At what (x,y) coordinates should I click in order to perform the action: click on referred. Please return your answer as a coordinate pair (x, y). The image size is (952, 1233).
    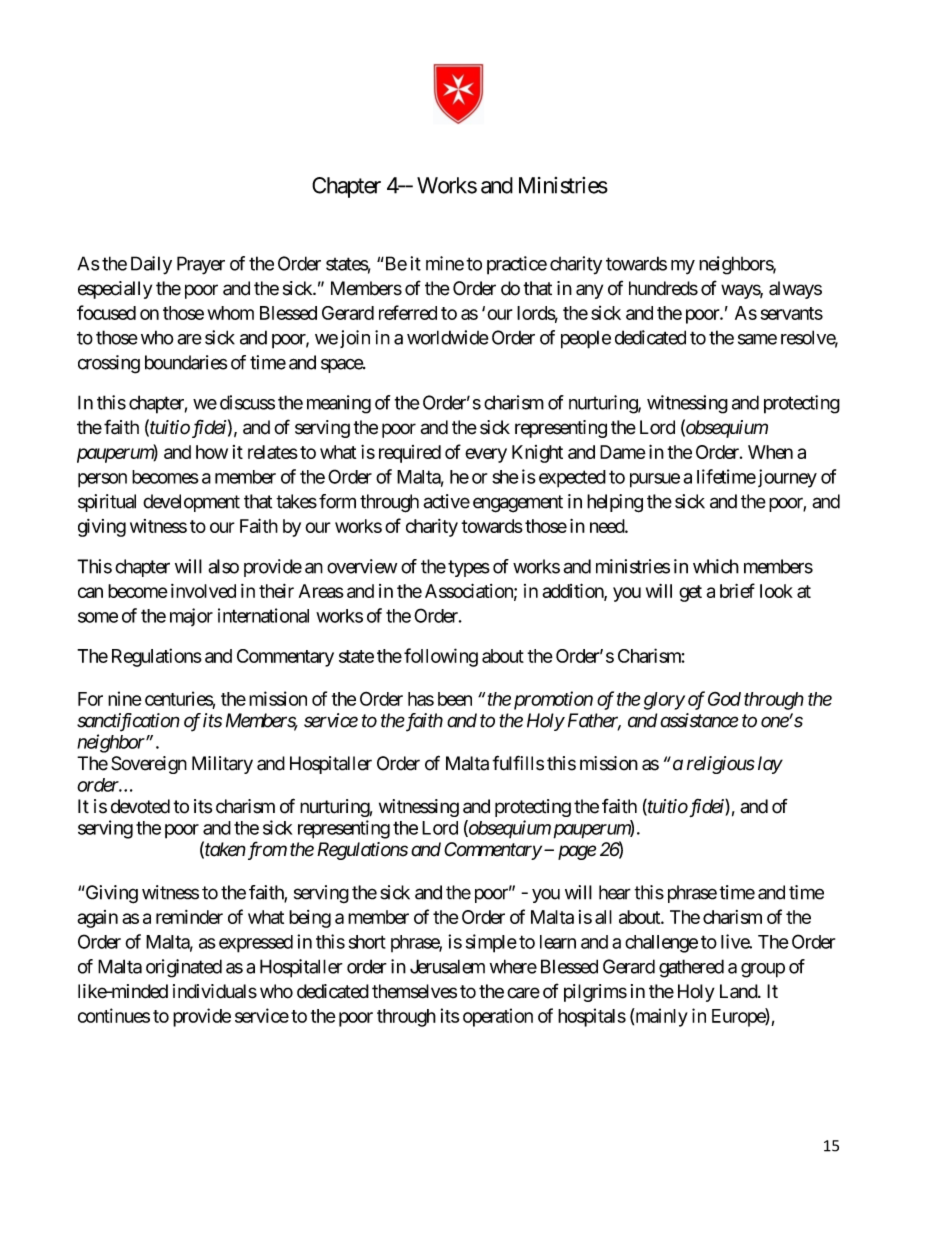
    Looking at the image, I should click on (408, 312).
